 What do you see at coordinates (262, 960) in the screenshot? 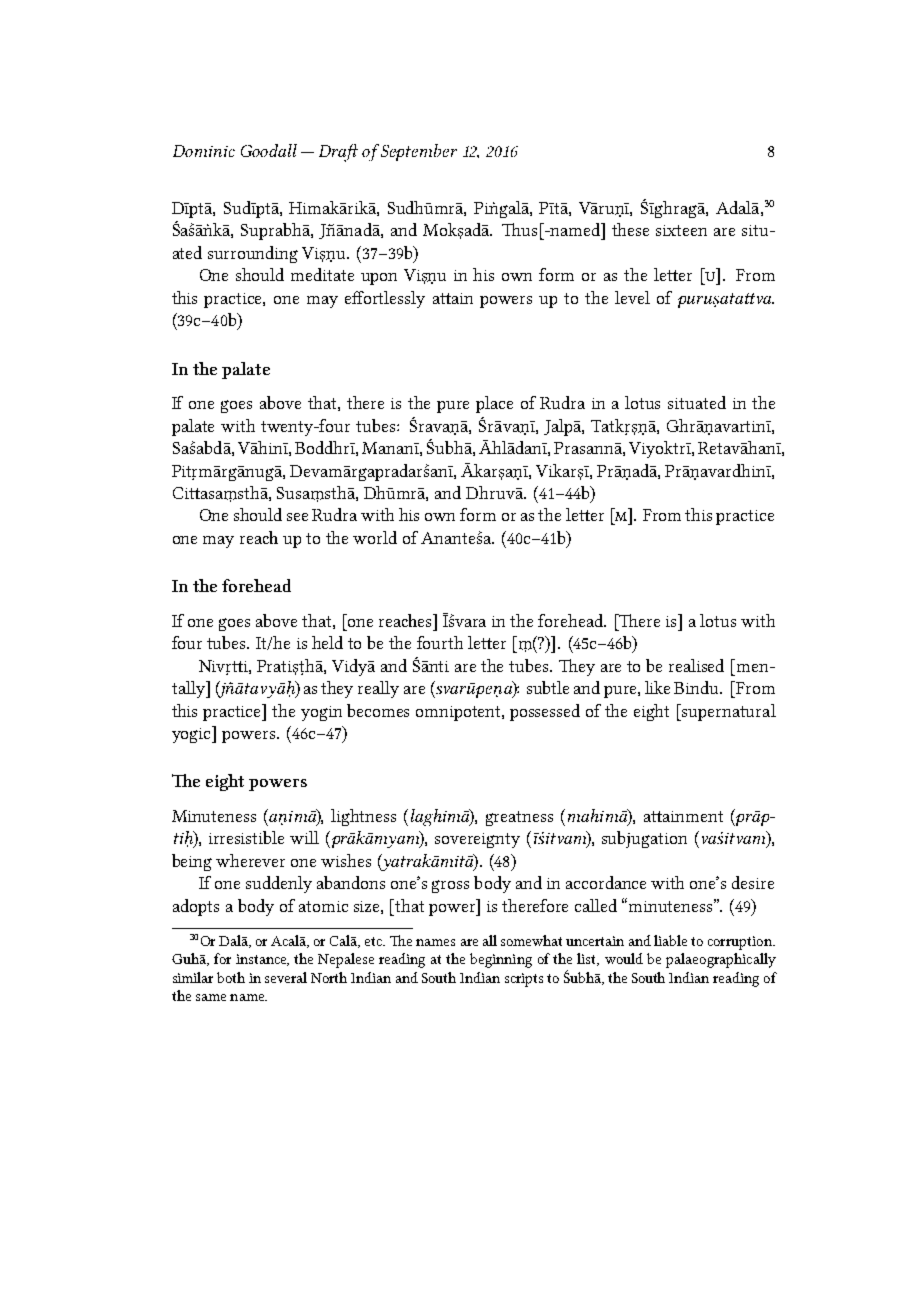
I see `instance` at bounding box center [262, 960].
